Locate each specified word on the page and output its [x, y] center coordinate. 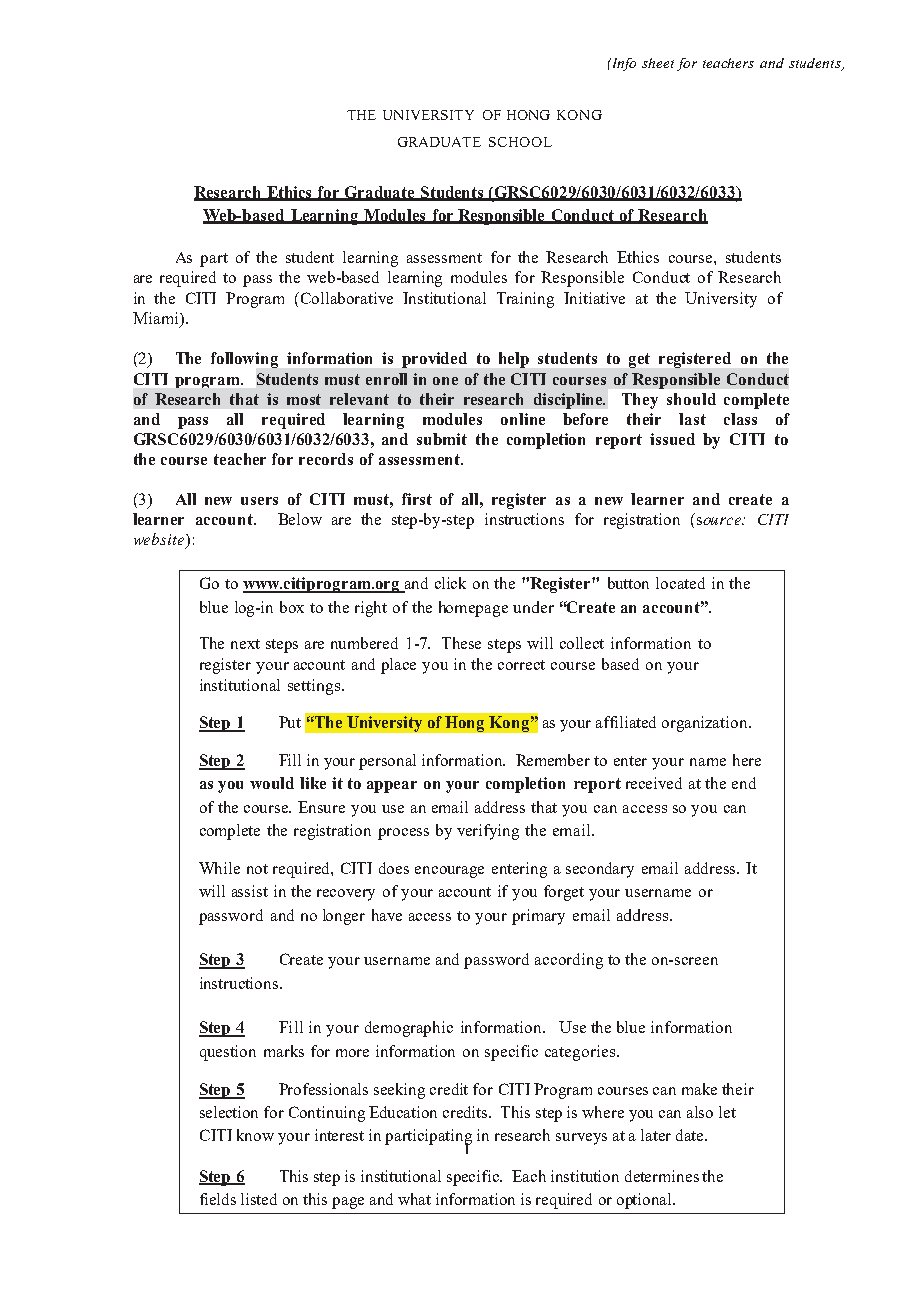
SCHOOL [520, 142]
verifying [488, 832]
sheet [658, 63]
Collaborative [347, 298]
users [259, 501]
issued [672, 439]
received [654, 783]
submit [442, 439]
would [272, 783]
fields [218, 1199]
